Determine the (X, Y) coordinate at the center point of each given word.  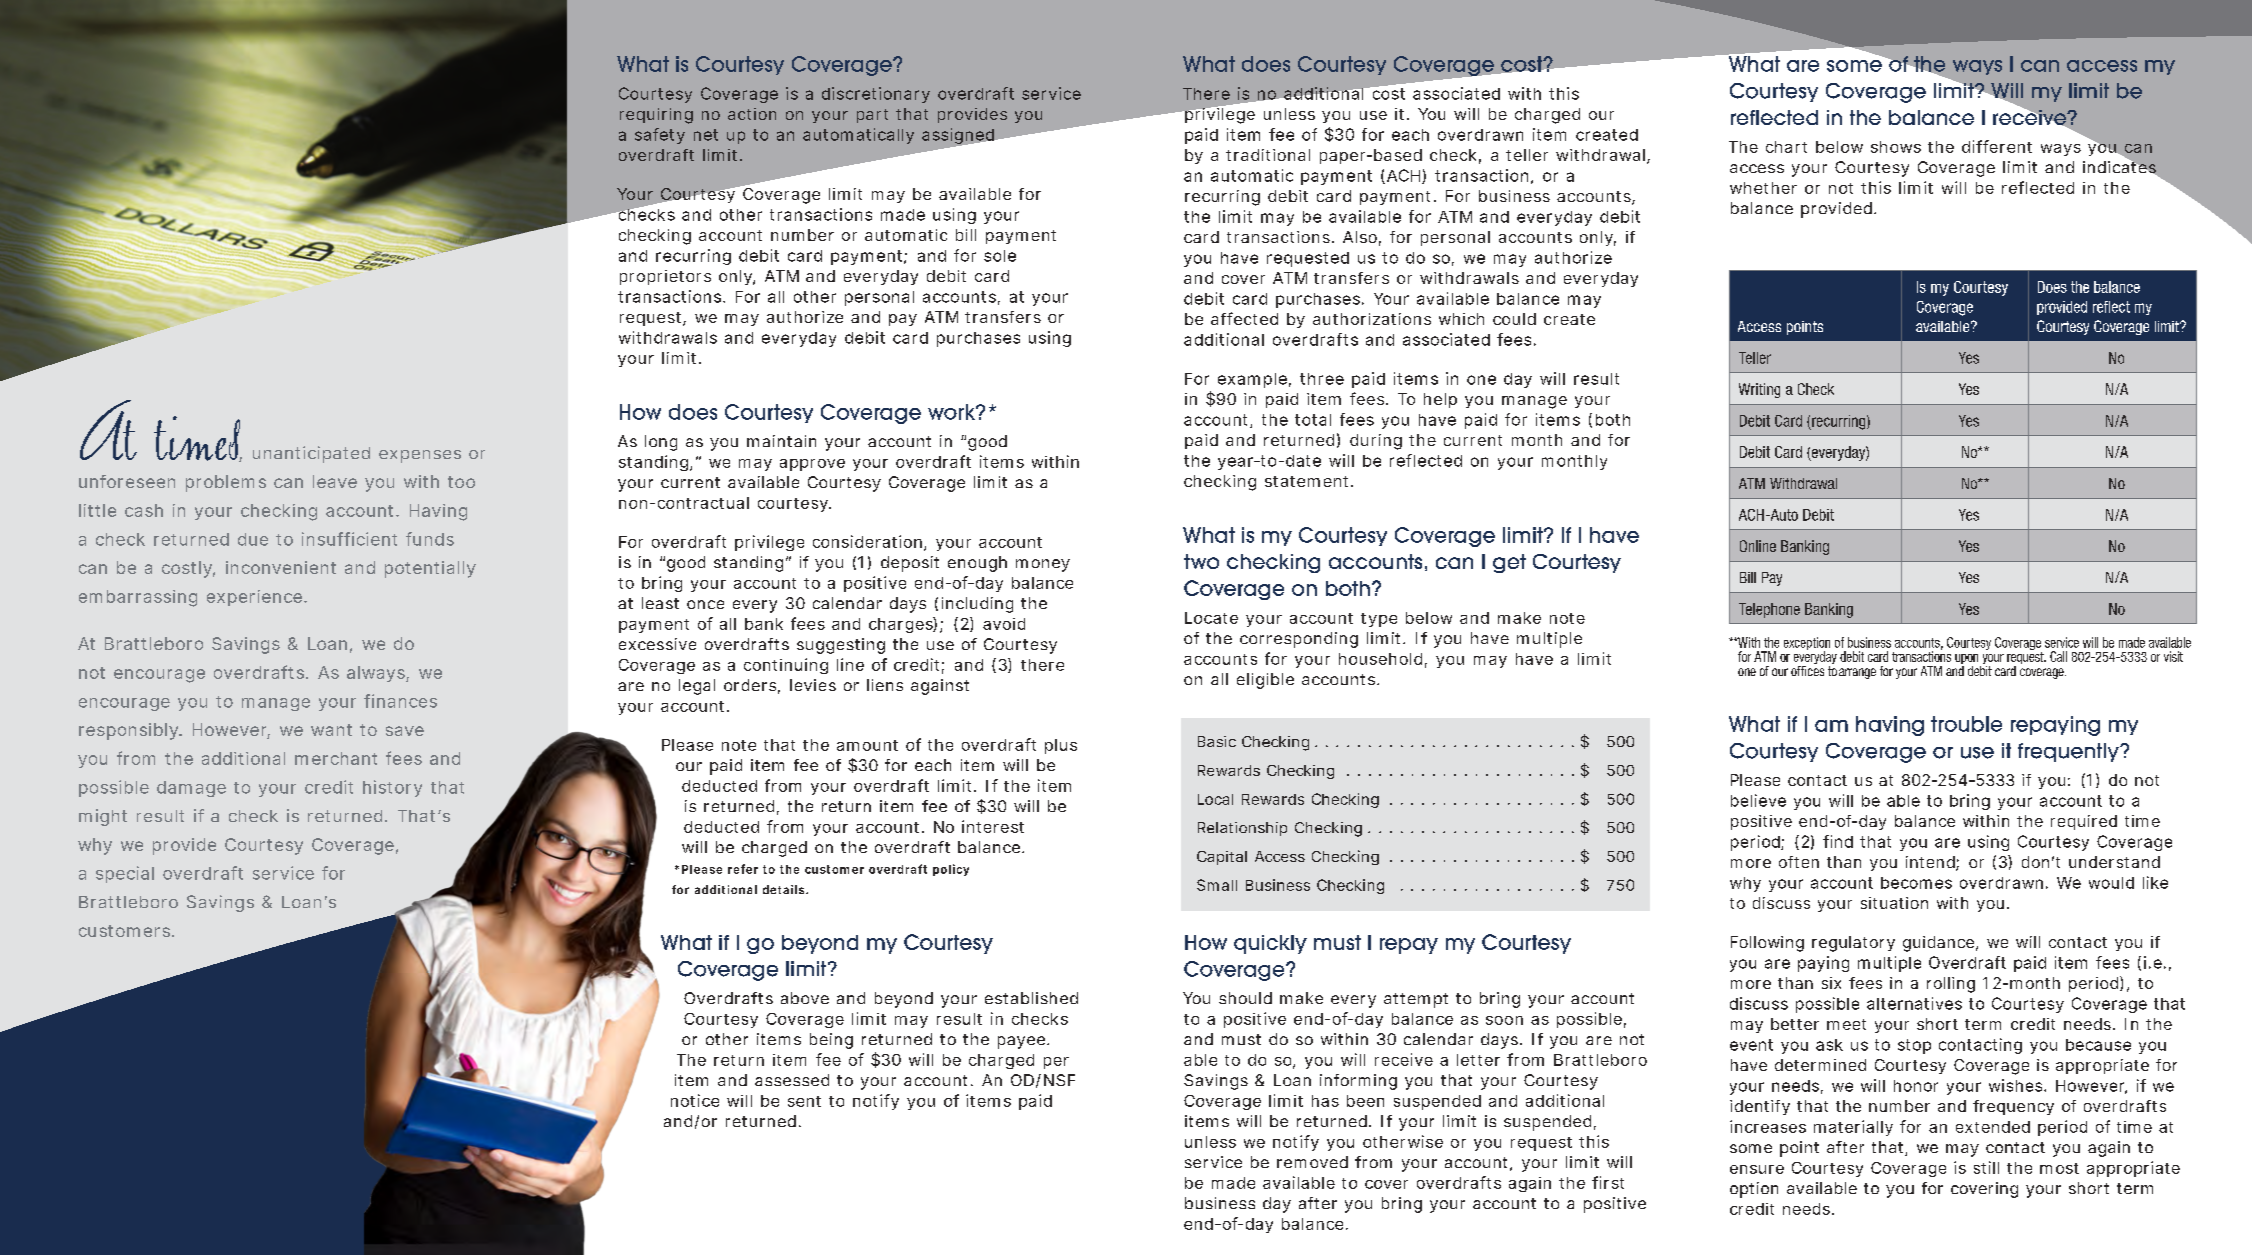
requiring (656, 116)
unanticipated (311, 454)
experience (256, 598)
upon (1968, 660)
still (1986, 1167)
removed (1312, 1162)
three (1322, 379)
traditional (1268, 155)
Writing (1759, 390)
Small (1217, 885)
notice (695, 1100)
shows (1896, 147)
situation (1894, 903)
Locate (1211, 618)
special (125, 874)
